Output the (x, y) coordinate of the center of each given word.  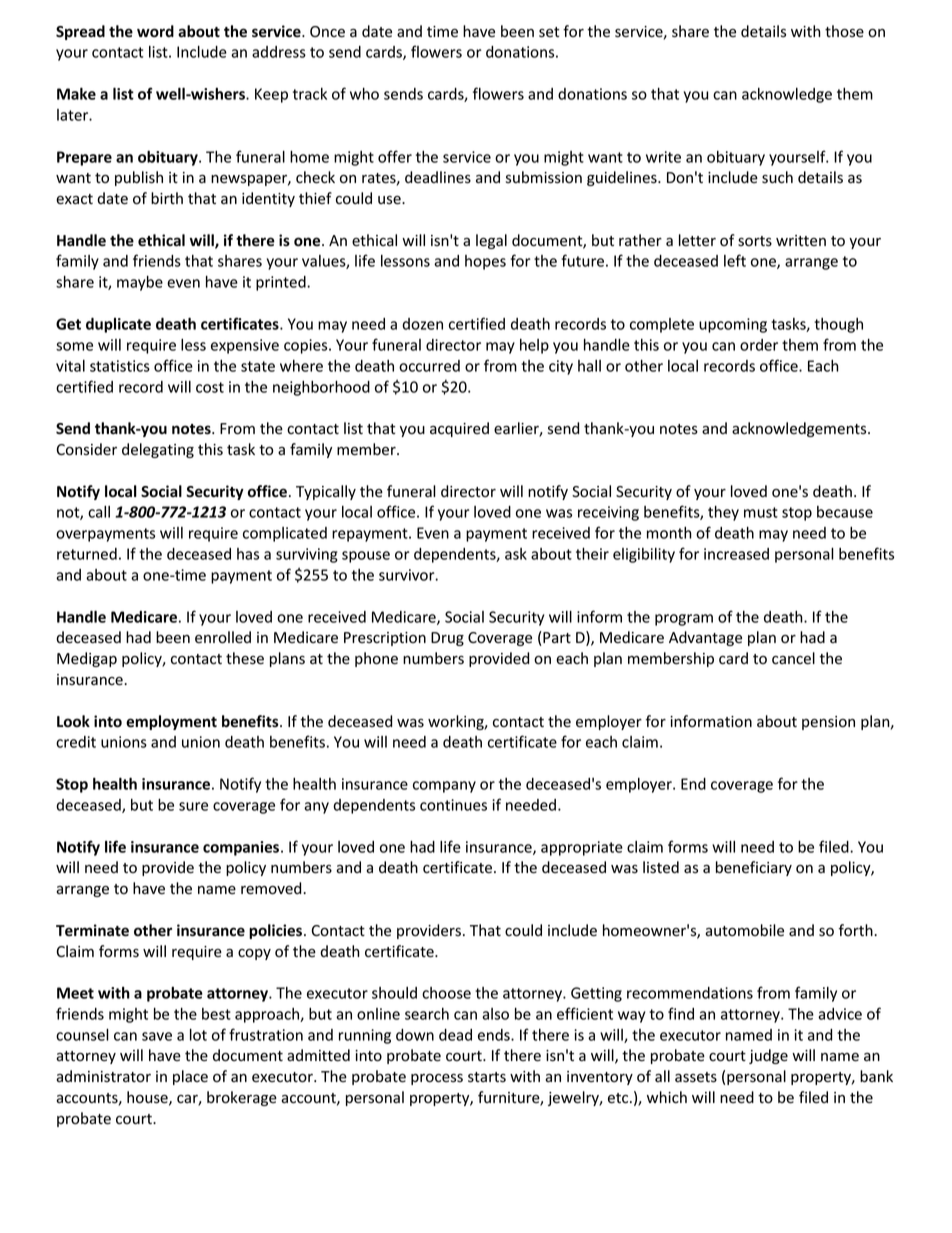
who (364, 93)
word (155, 31)
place (190, 1077)
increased (736, 554)
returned (87, 554)
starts (487, 1077)
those (844, 31)
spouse (366, 557)
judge (768, 1056)
